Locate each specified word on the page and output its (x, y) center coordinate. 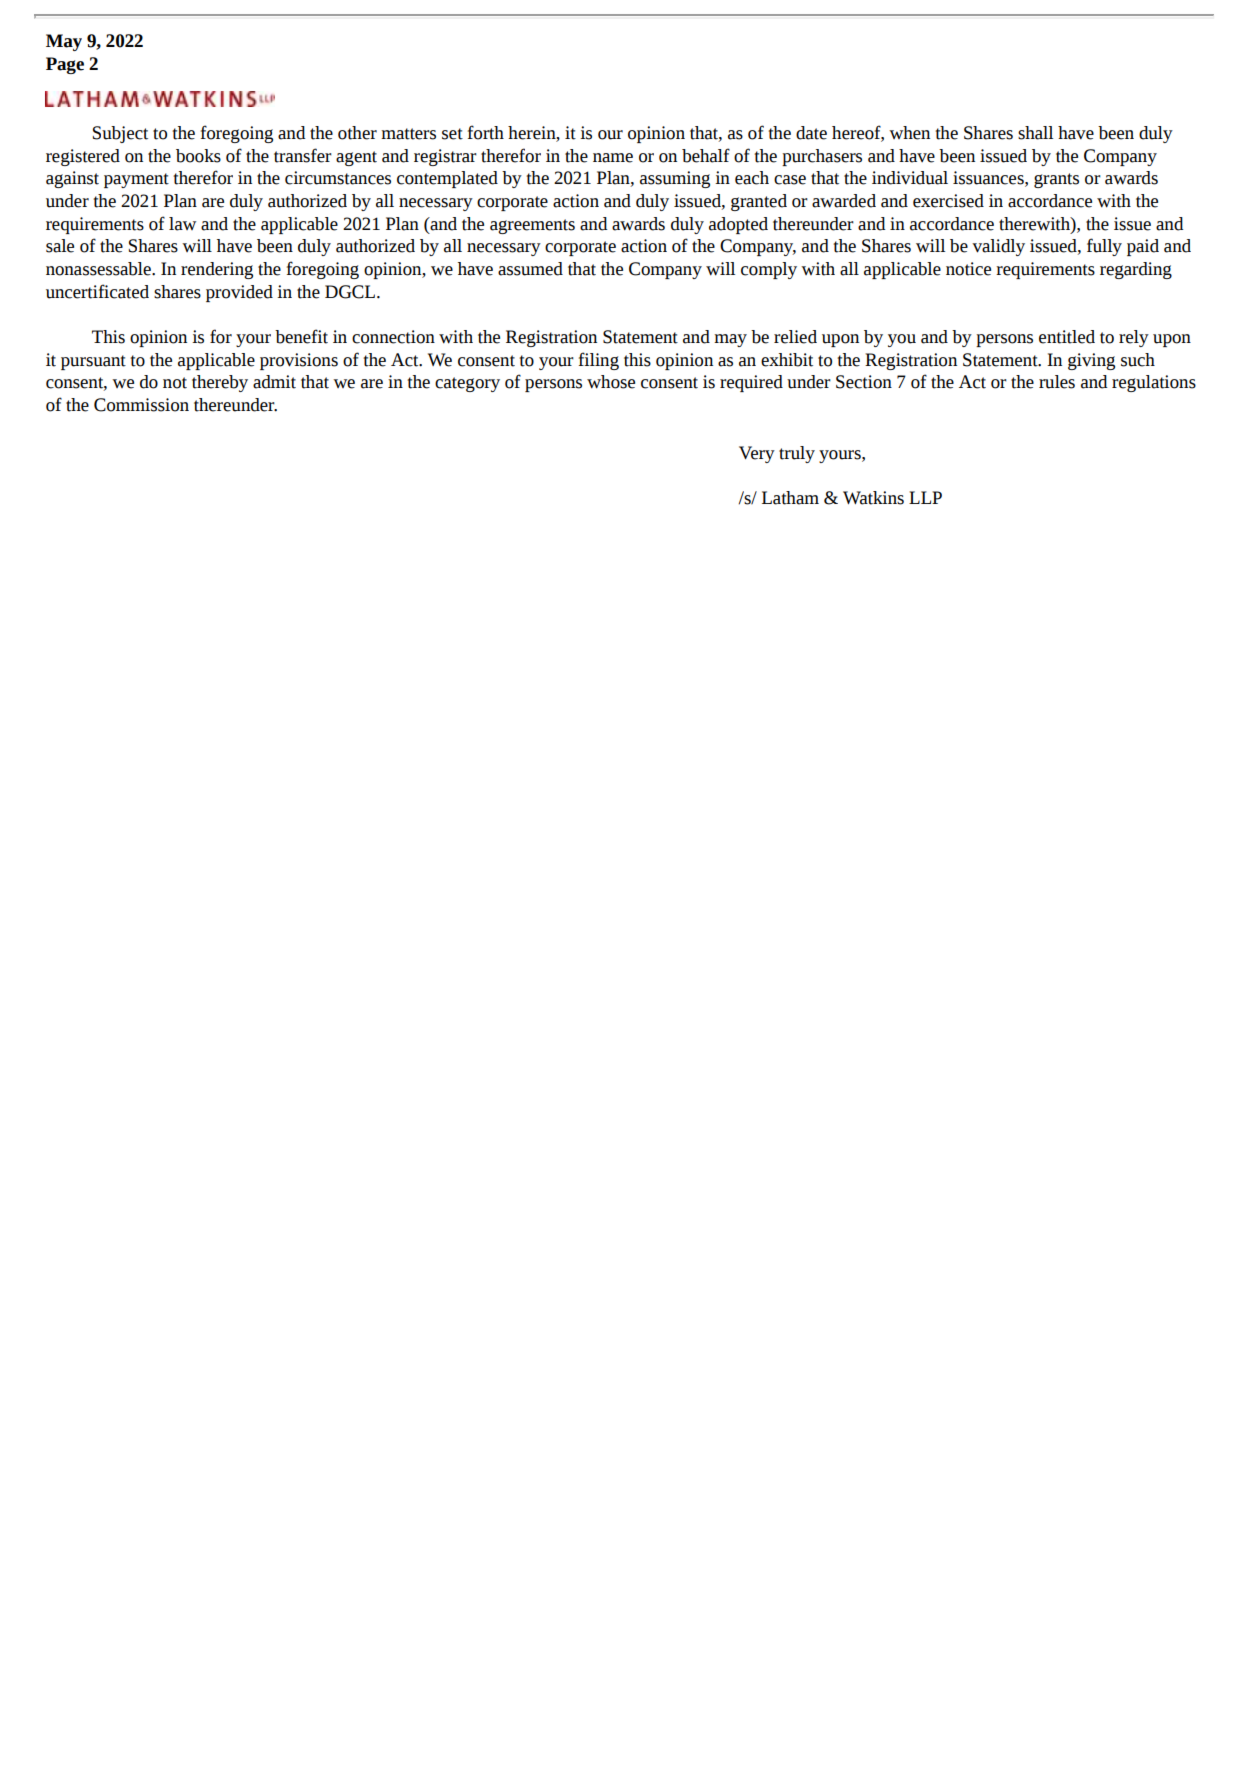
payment (136, 180)
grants (1056, 180)
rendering (217, 270)
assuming (675, 179)
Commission (141, 405)
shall (1035, 133)
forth (486, 132)
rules (1057, 382)
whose (611, 382)
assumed (530, 269)
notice (968, 269)
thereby (220, 383)
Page (65, 65)
